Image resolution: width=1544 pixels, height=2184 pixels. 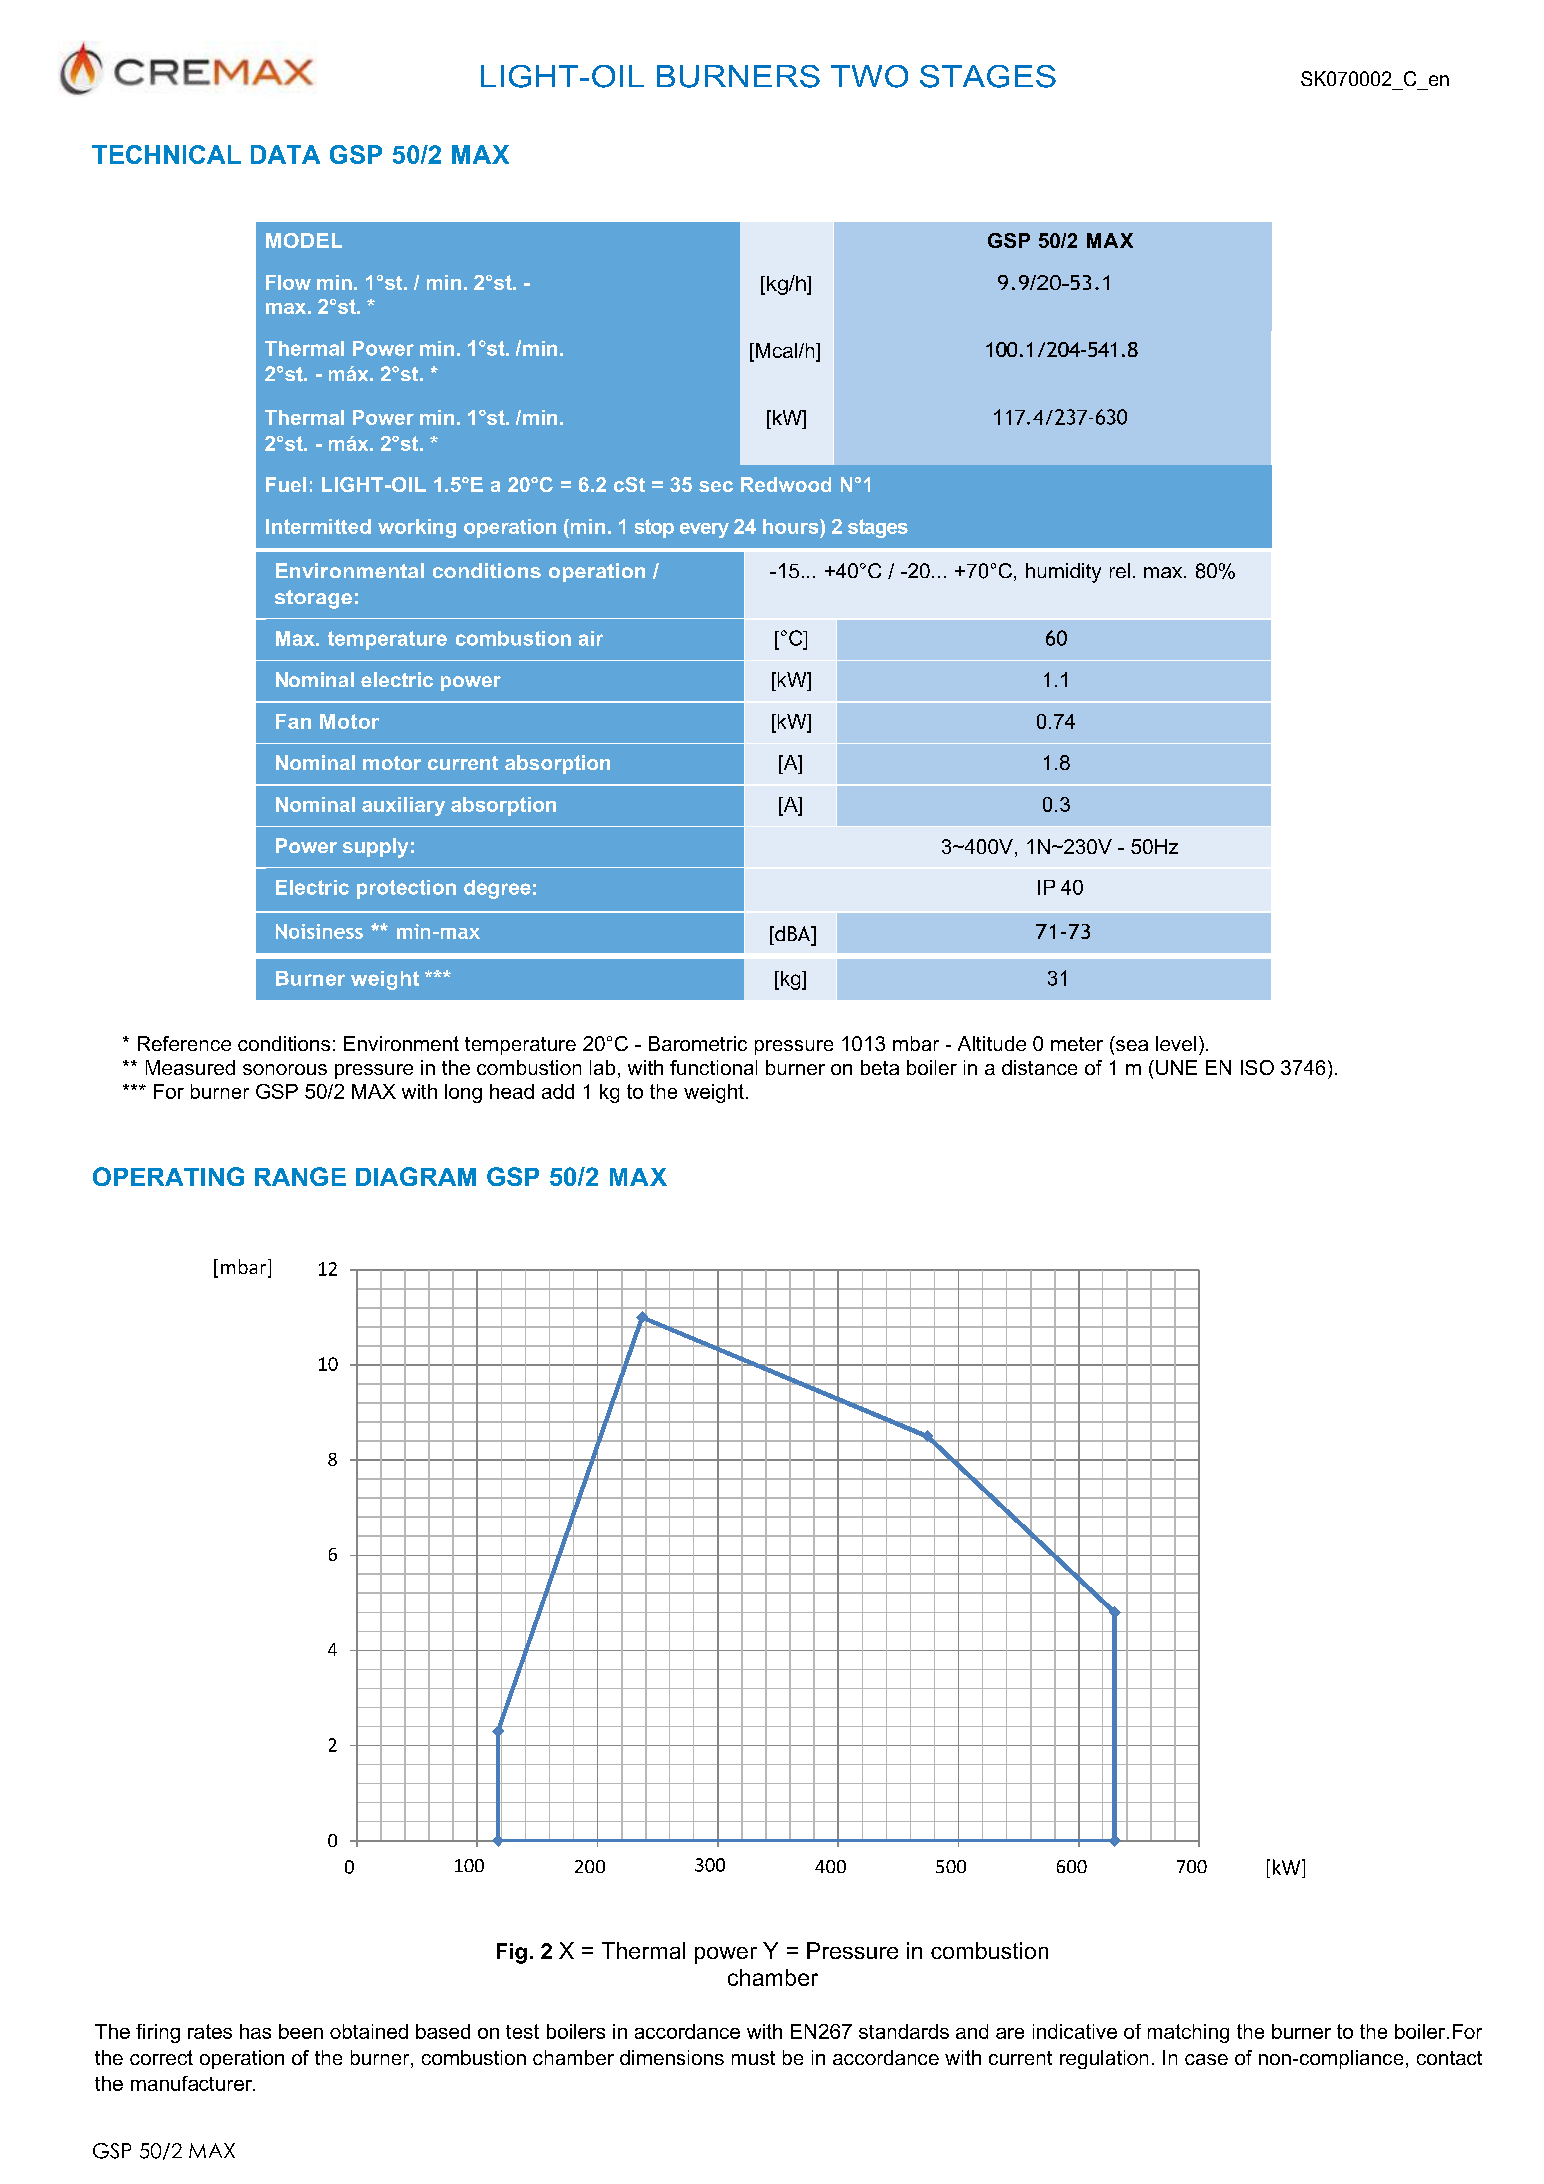 I want to click on beta, so click(x=880, y=1067).
